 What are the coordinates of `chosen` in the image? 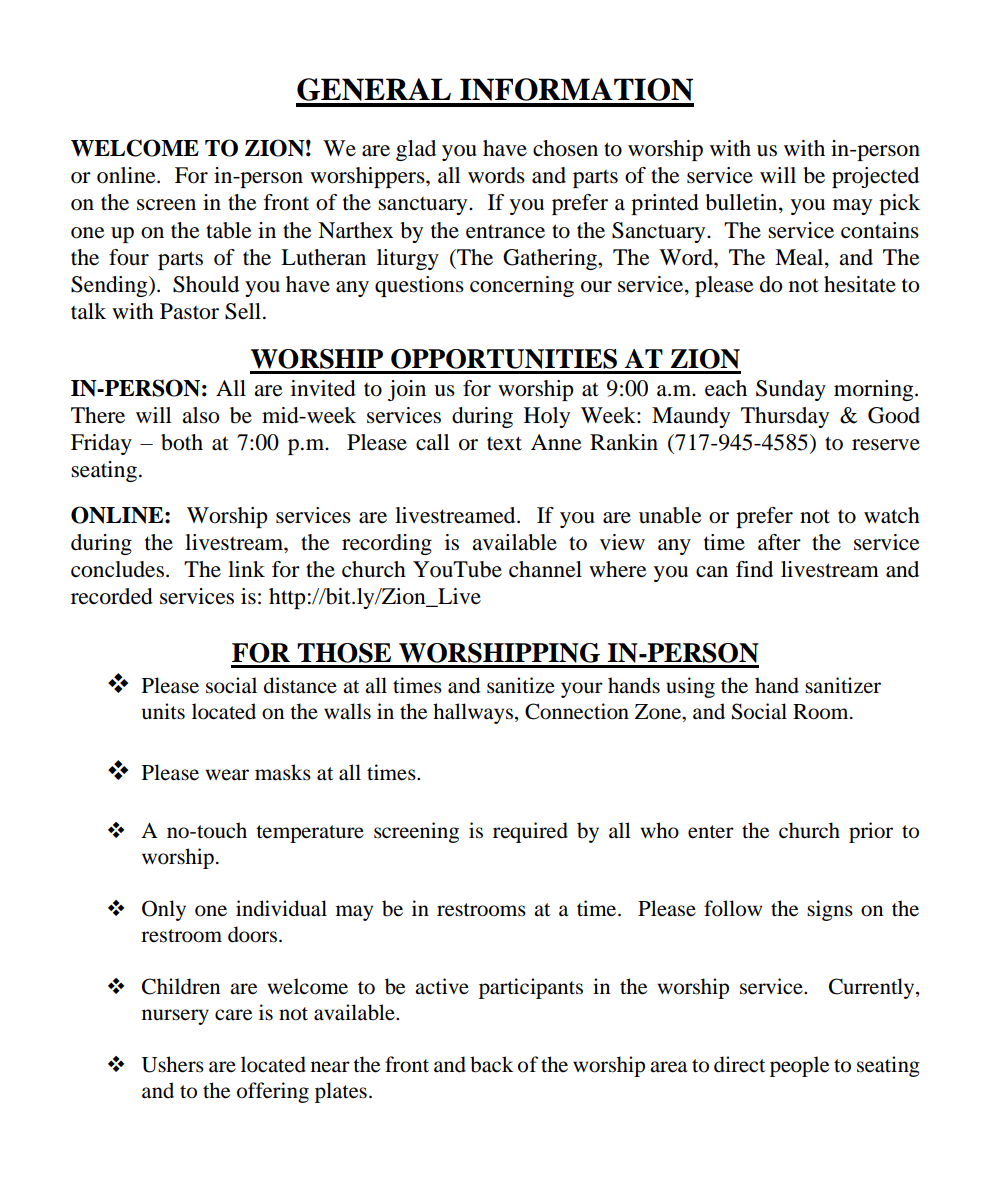 It's located at (565, 148).
